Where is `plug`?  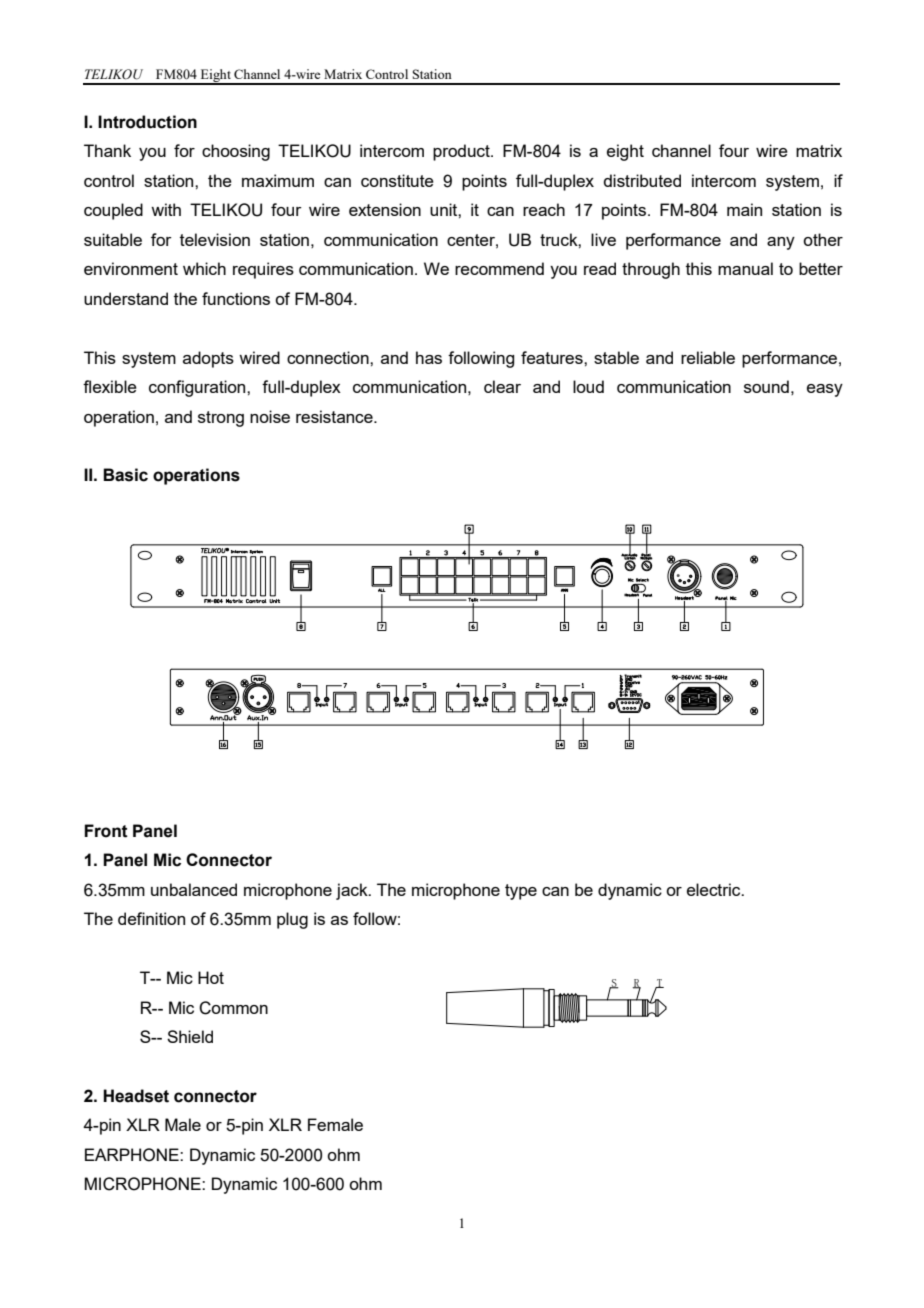 plug is located at coordinates (292, 920).
